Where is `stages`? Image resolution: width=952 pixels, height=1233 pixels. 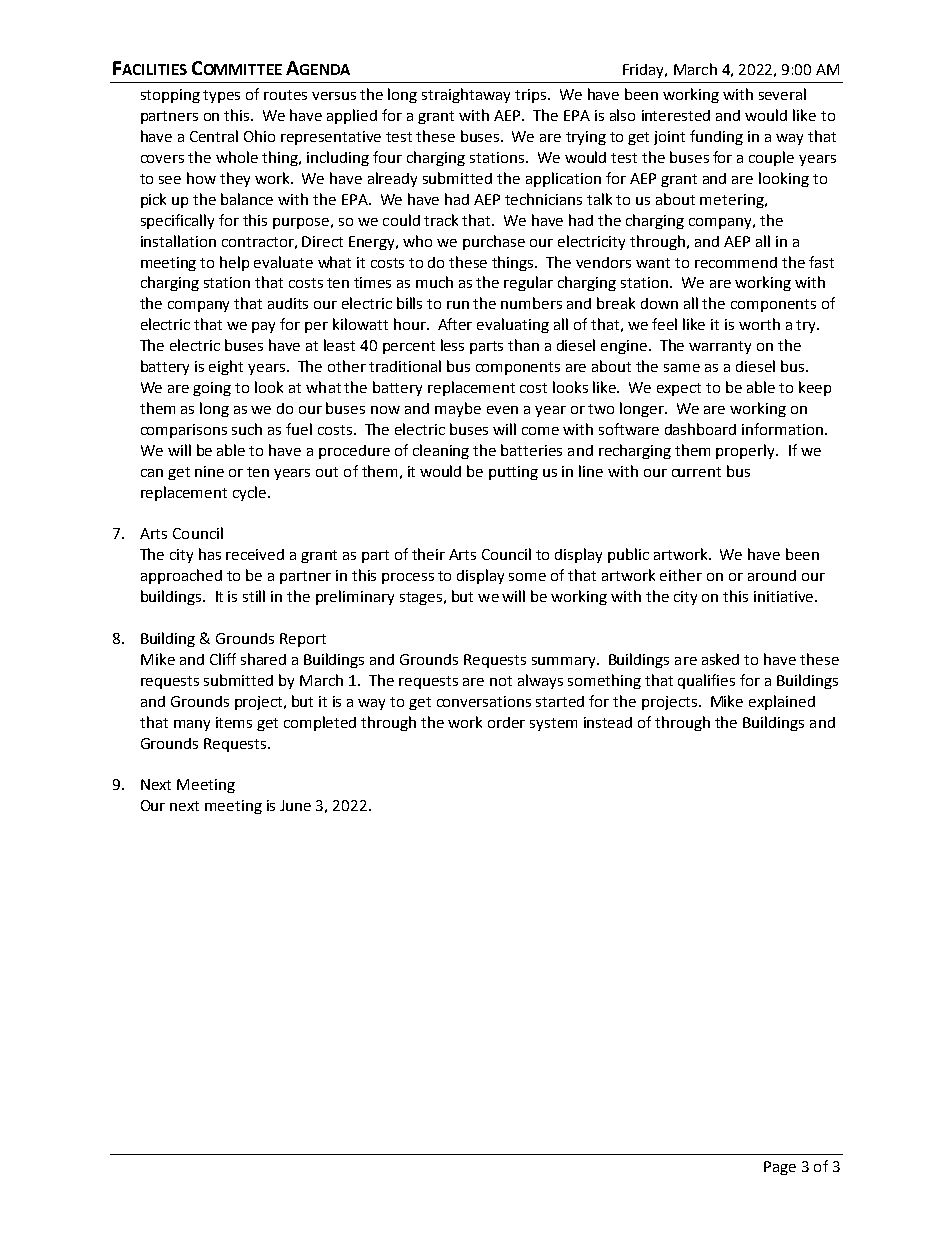
stages is located at coordinates (421, 598).
